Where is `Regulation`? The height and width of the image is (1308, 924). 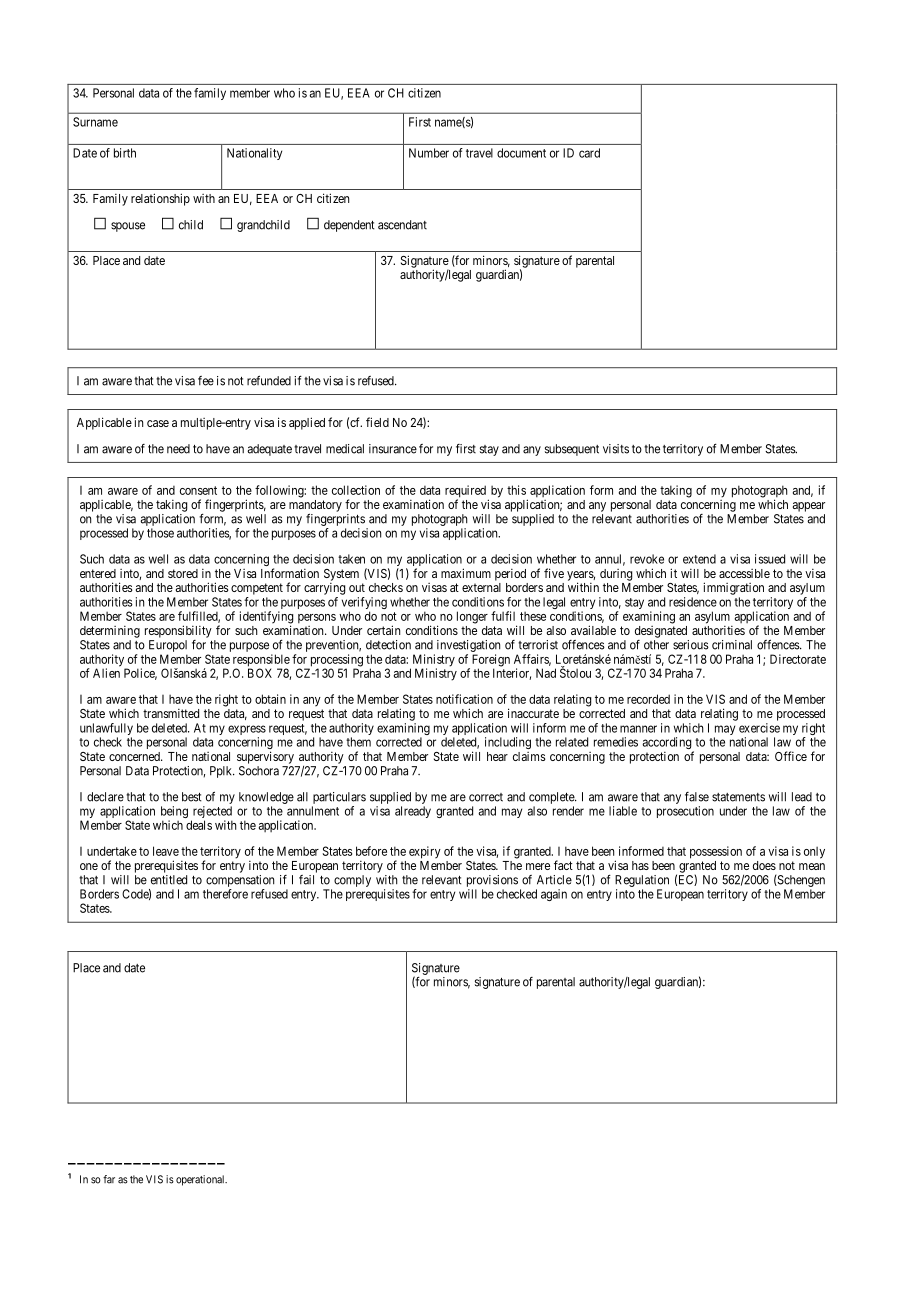
Regulation is located at coordinates (642, 882).
